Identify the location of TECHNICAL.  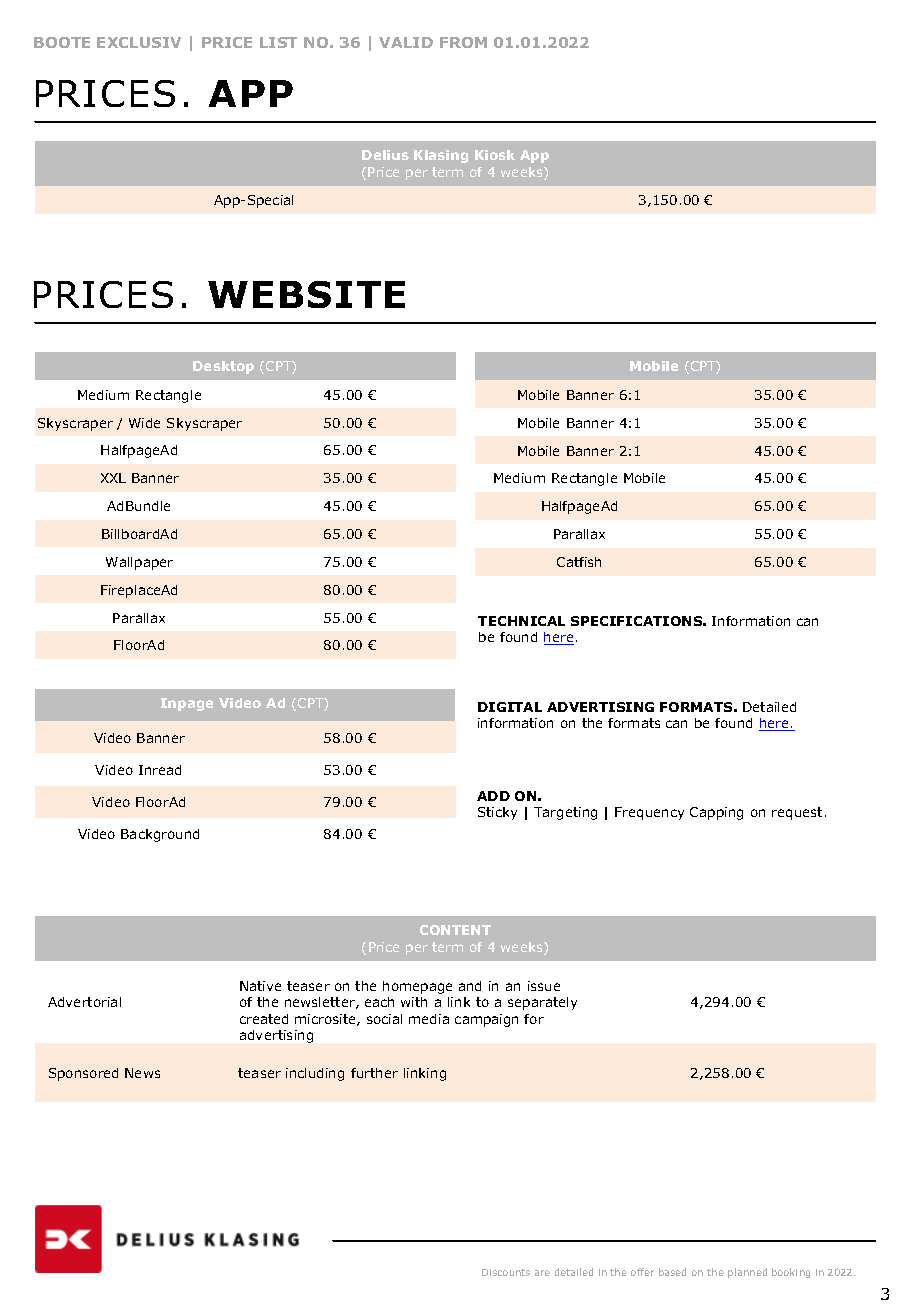
(521, 621).
